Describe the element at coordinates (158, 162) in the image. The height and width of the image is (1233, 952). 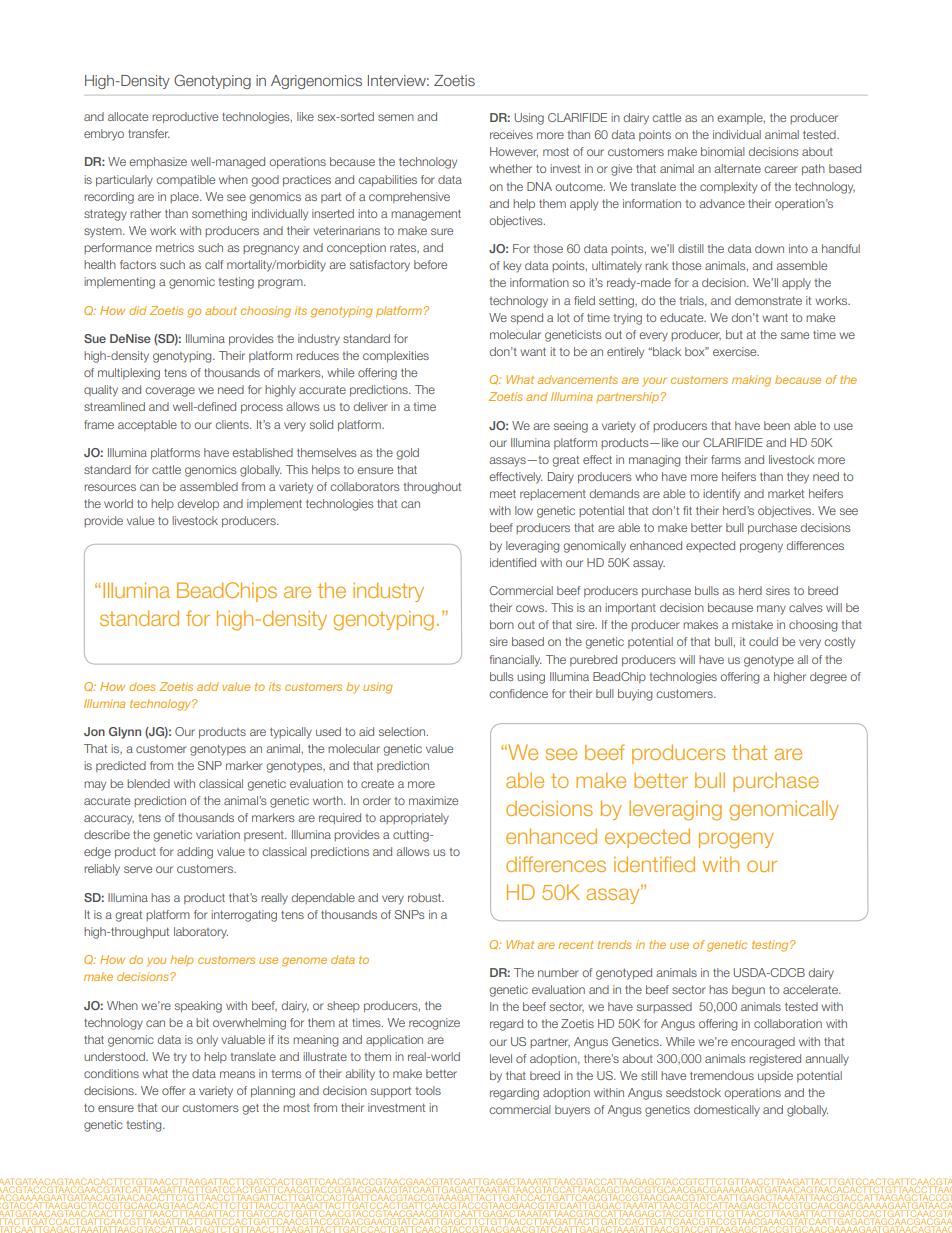
I see `emphasize` at that location.
